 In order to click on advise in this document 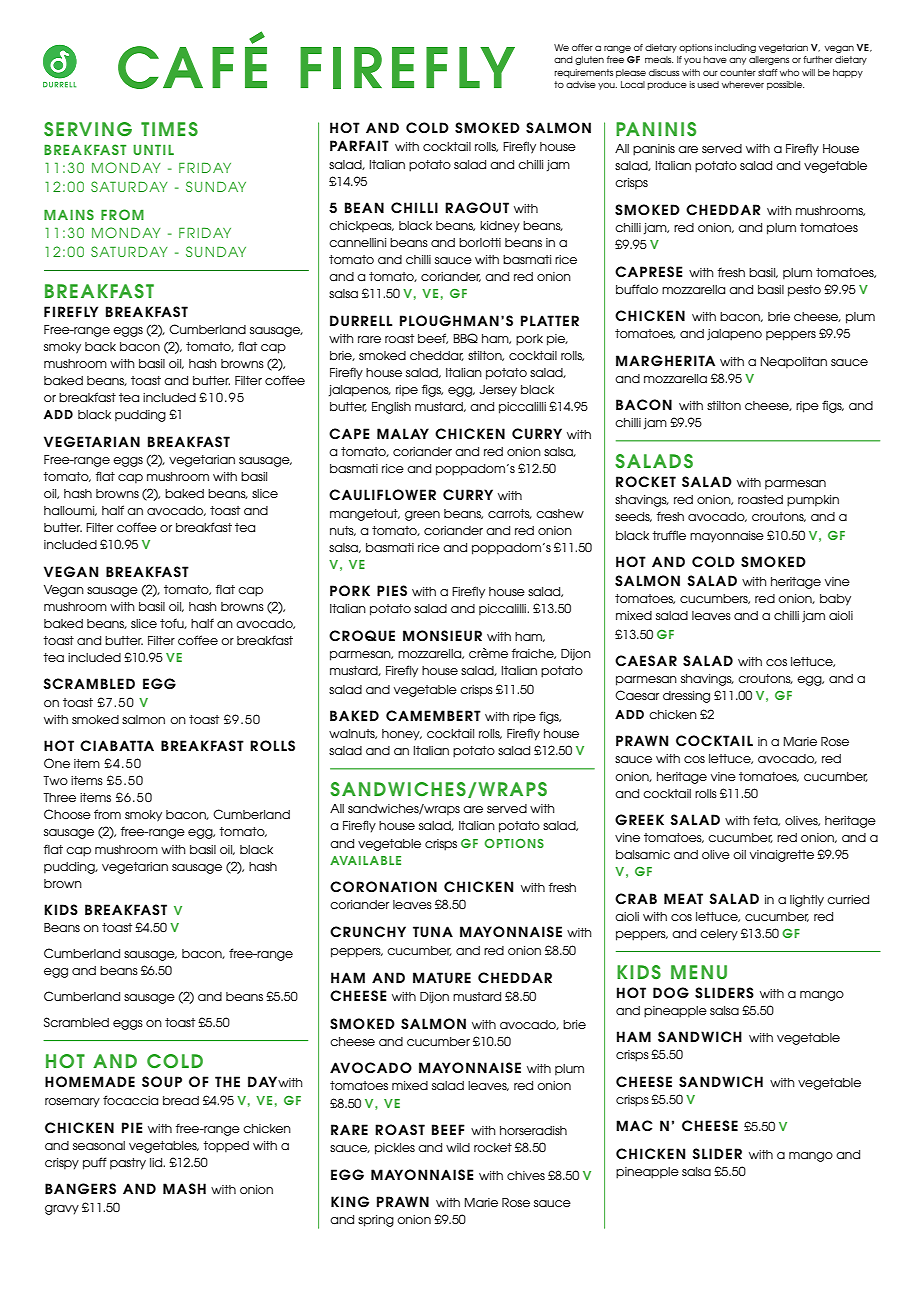, I will do `click(581, 84)`.
